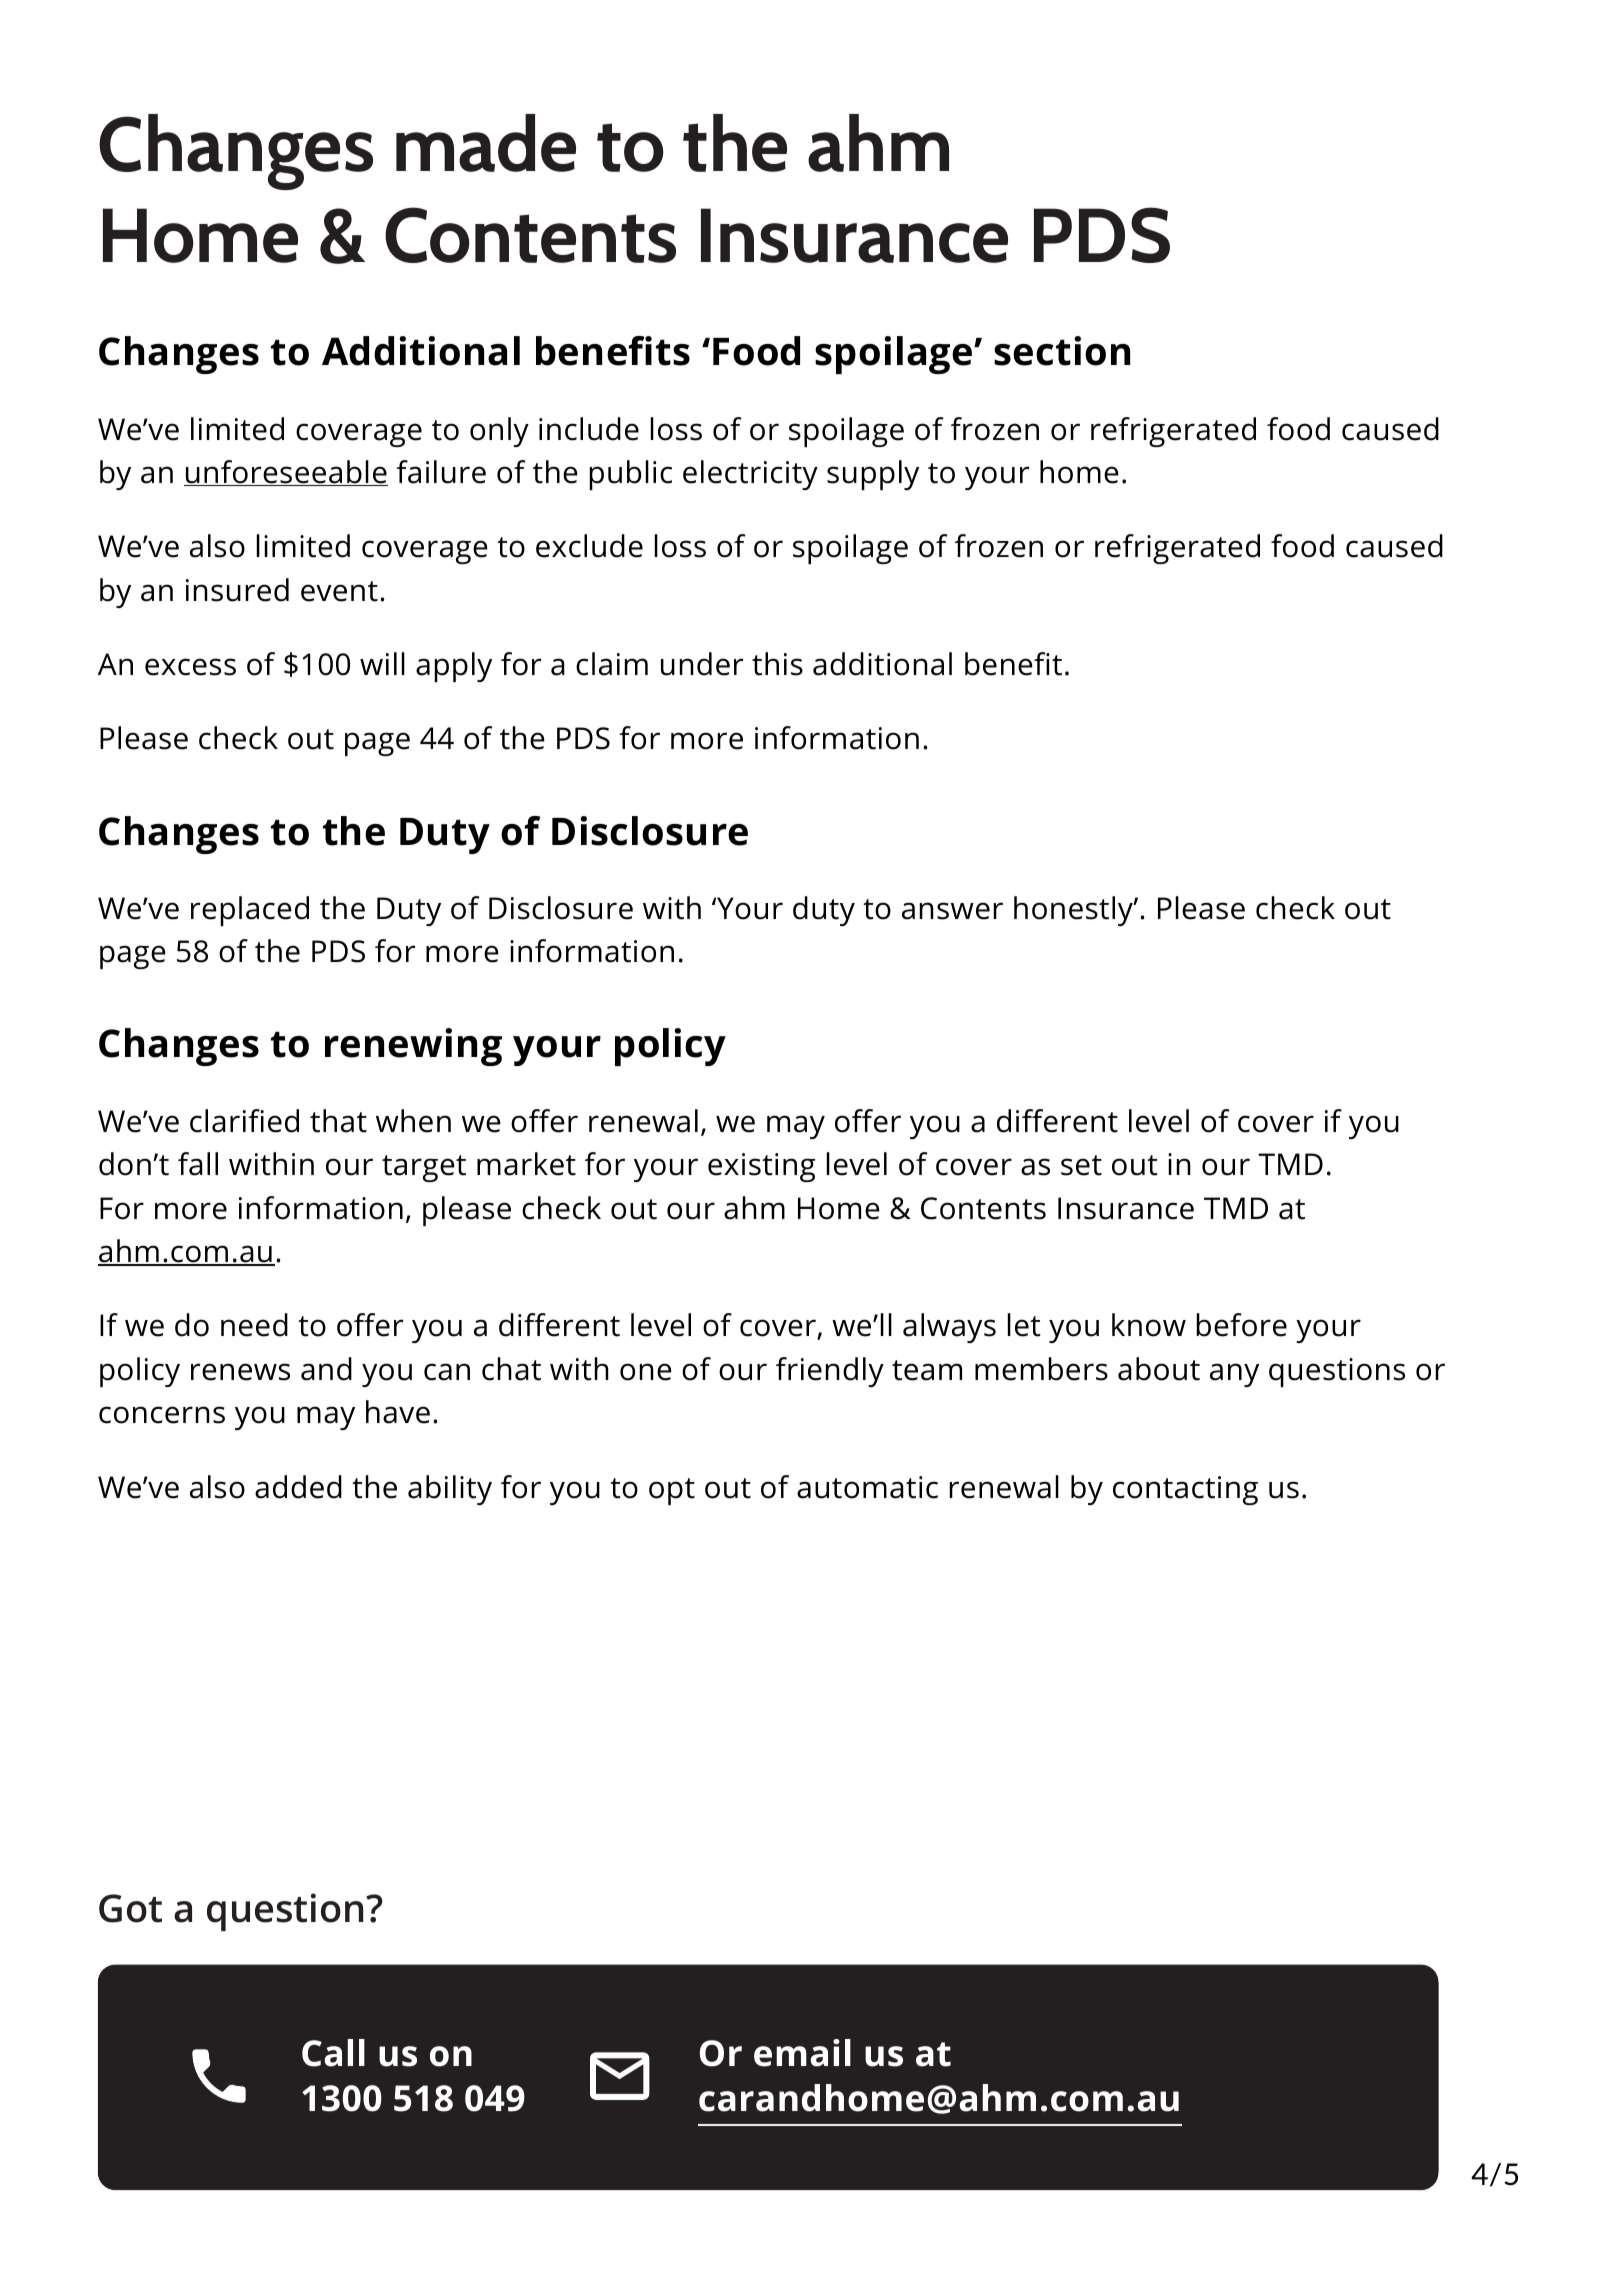 This document has width=1618, height=2288. What do you see at coordinates (1185, 1490) in the document?
I see `contacting` at bounding box center [1185, 1490].
